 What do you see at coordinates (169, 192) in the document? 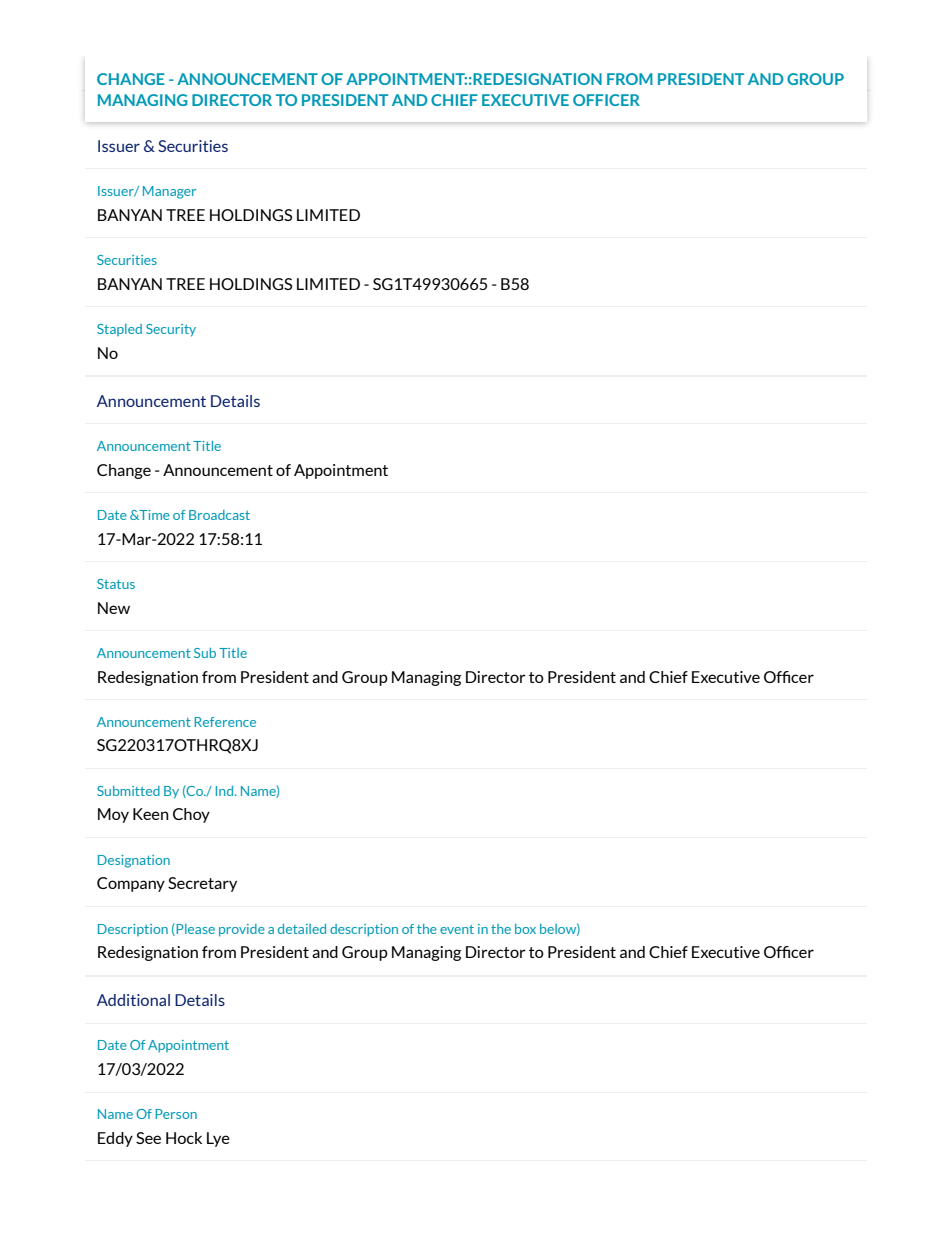
I see `Manager` at bounding box center [169, 192].
